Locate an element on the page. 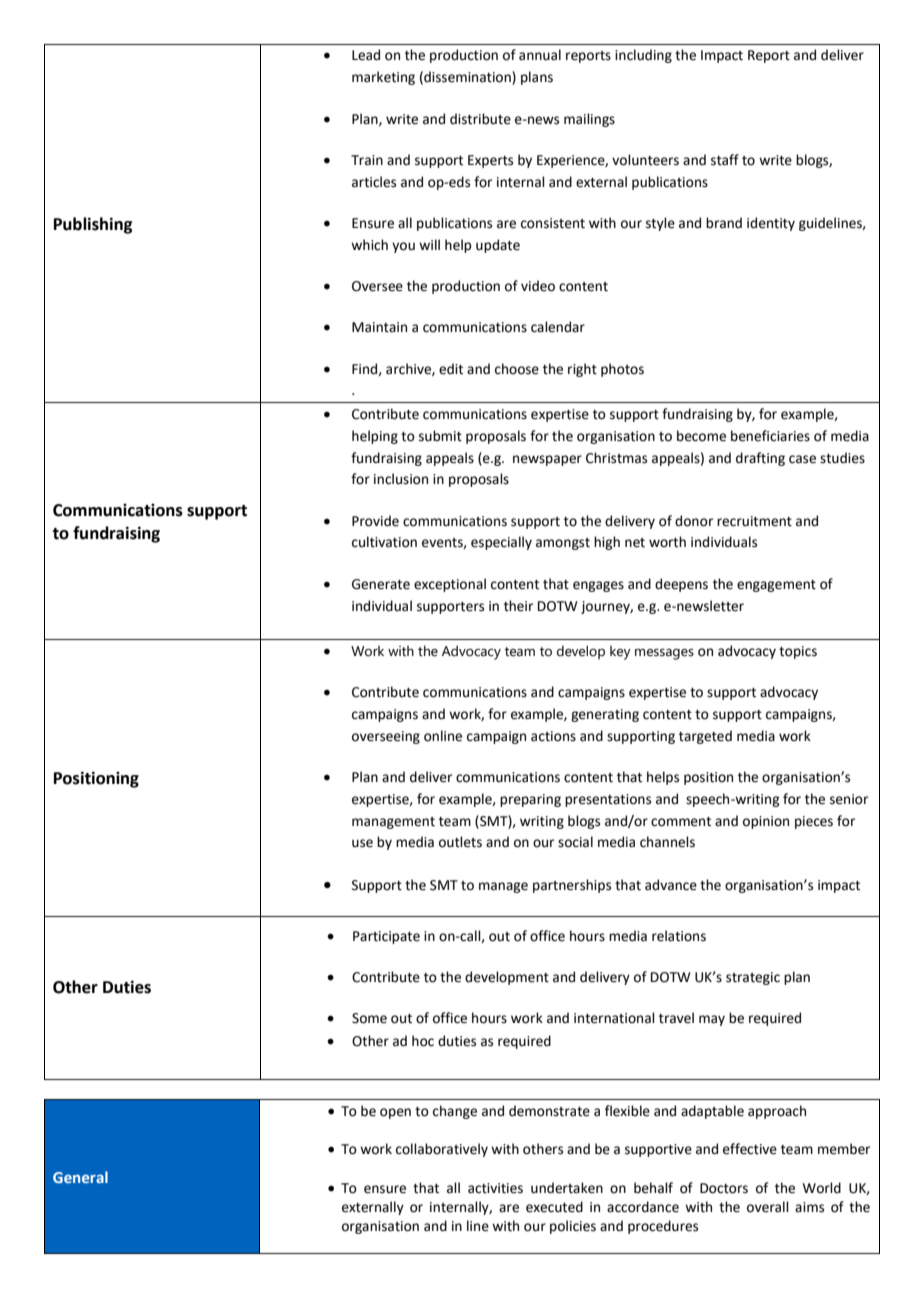  use is located at coordinates (362, 843).
